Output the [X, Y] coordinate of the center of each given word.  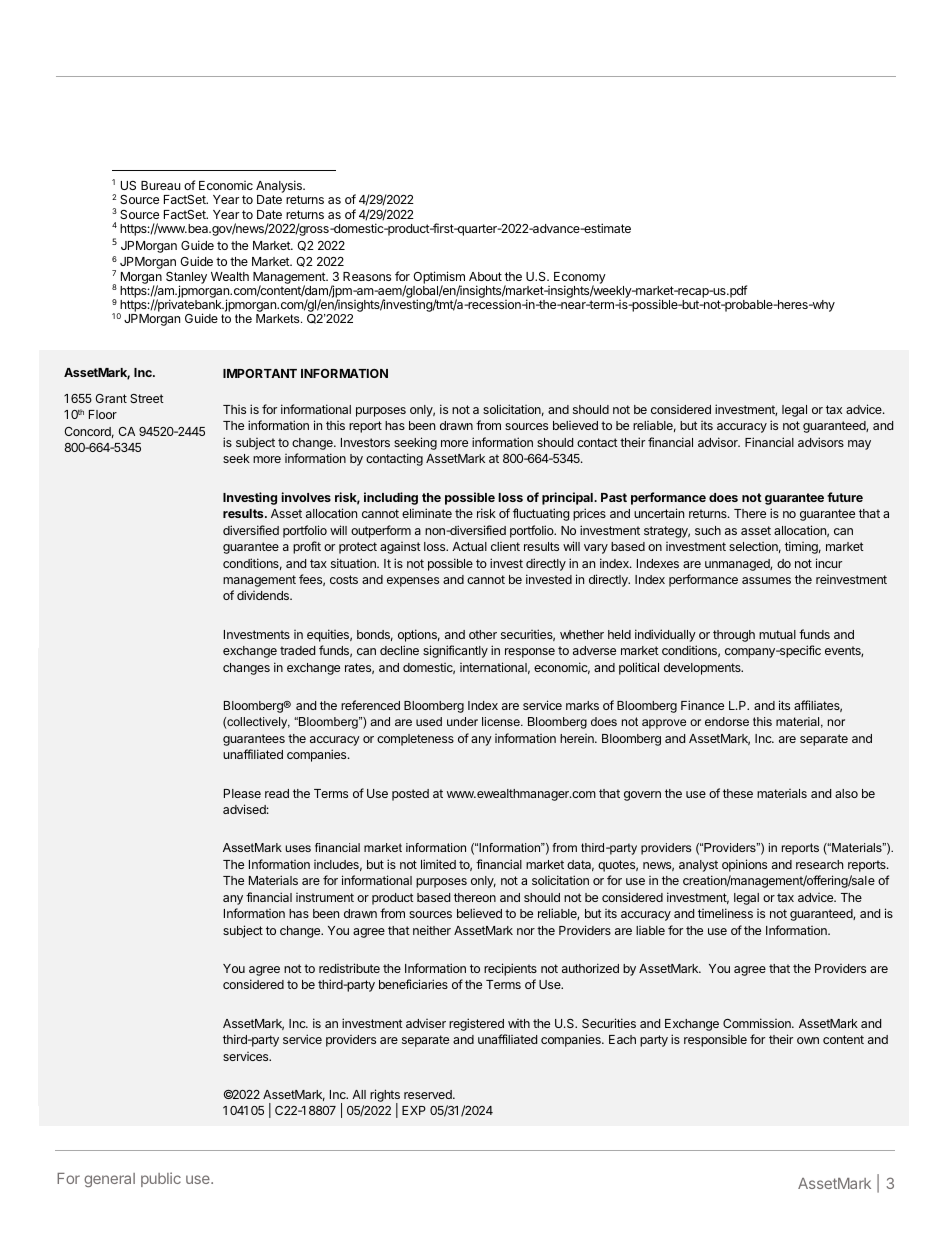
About [485, 276]
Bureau [160, 185]
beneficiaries [413, 984]
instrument [325, 897]
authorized [590, 968]
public [161, 1179]
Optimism [439, 278]
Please [242, 793]
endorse [727, 721]
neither [432, 930]
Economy [580, 279]
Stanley [186, 279]
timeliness [725, 913]
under [462, 721]
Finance [702, 705]
